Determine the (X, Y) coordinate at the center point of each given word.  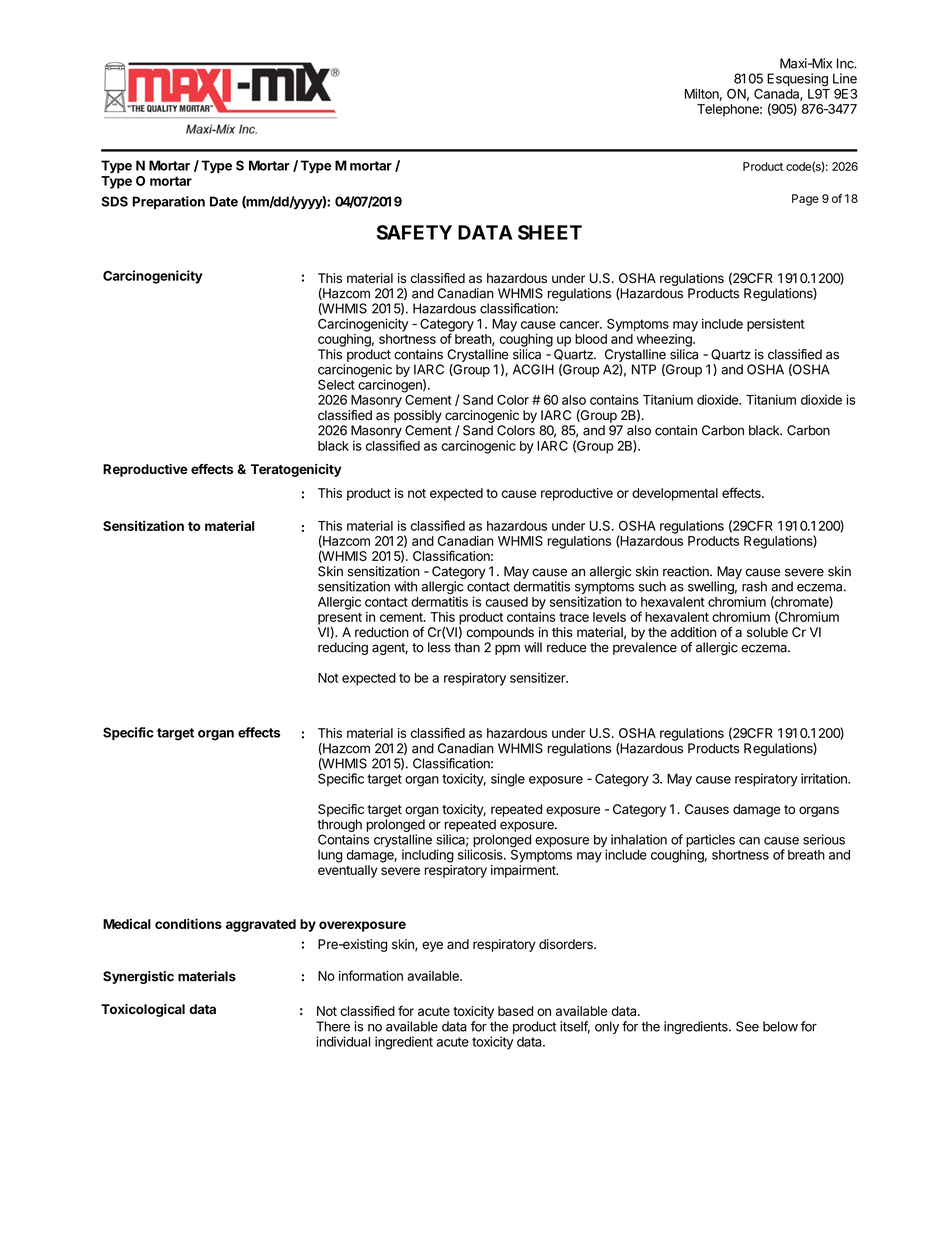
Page (805, 200)
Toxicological (143, 1010)
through (339, 825)
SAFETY (414, 232)
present (340, 619)
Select (336, 384)
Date (224, 201)
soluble (767, 632)
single (508, 780)
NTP (644, 369)
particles (710, 842)
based (515, 1011)
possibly (418, 416)
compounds (500, 633)
